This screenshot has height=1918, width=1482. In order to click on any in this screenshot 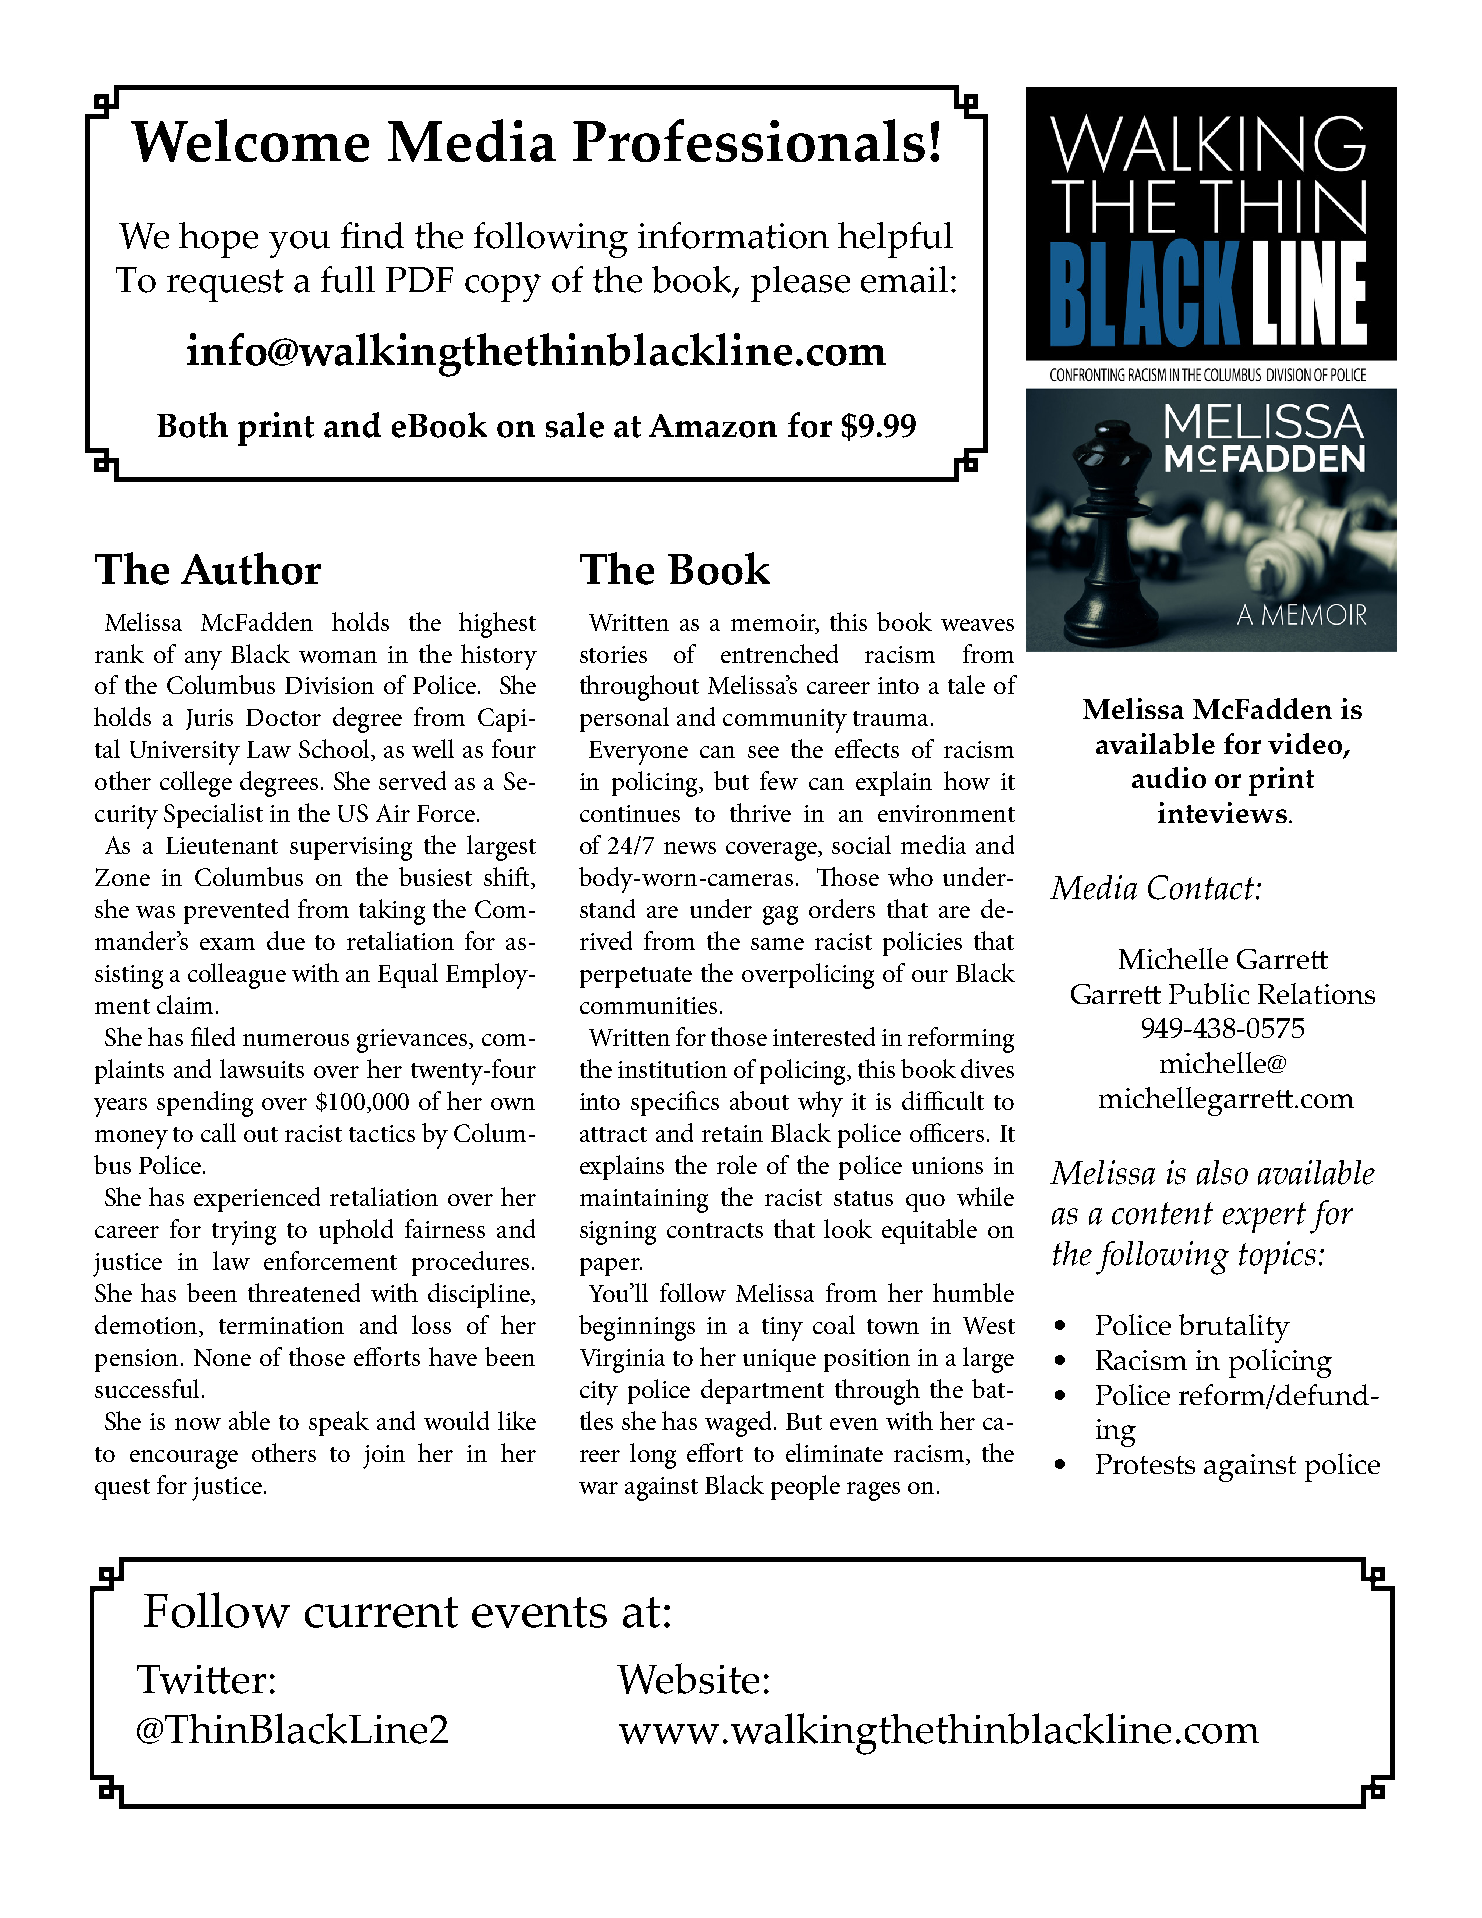, I will do `click(203, 660)`.
